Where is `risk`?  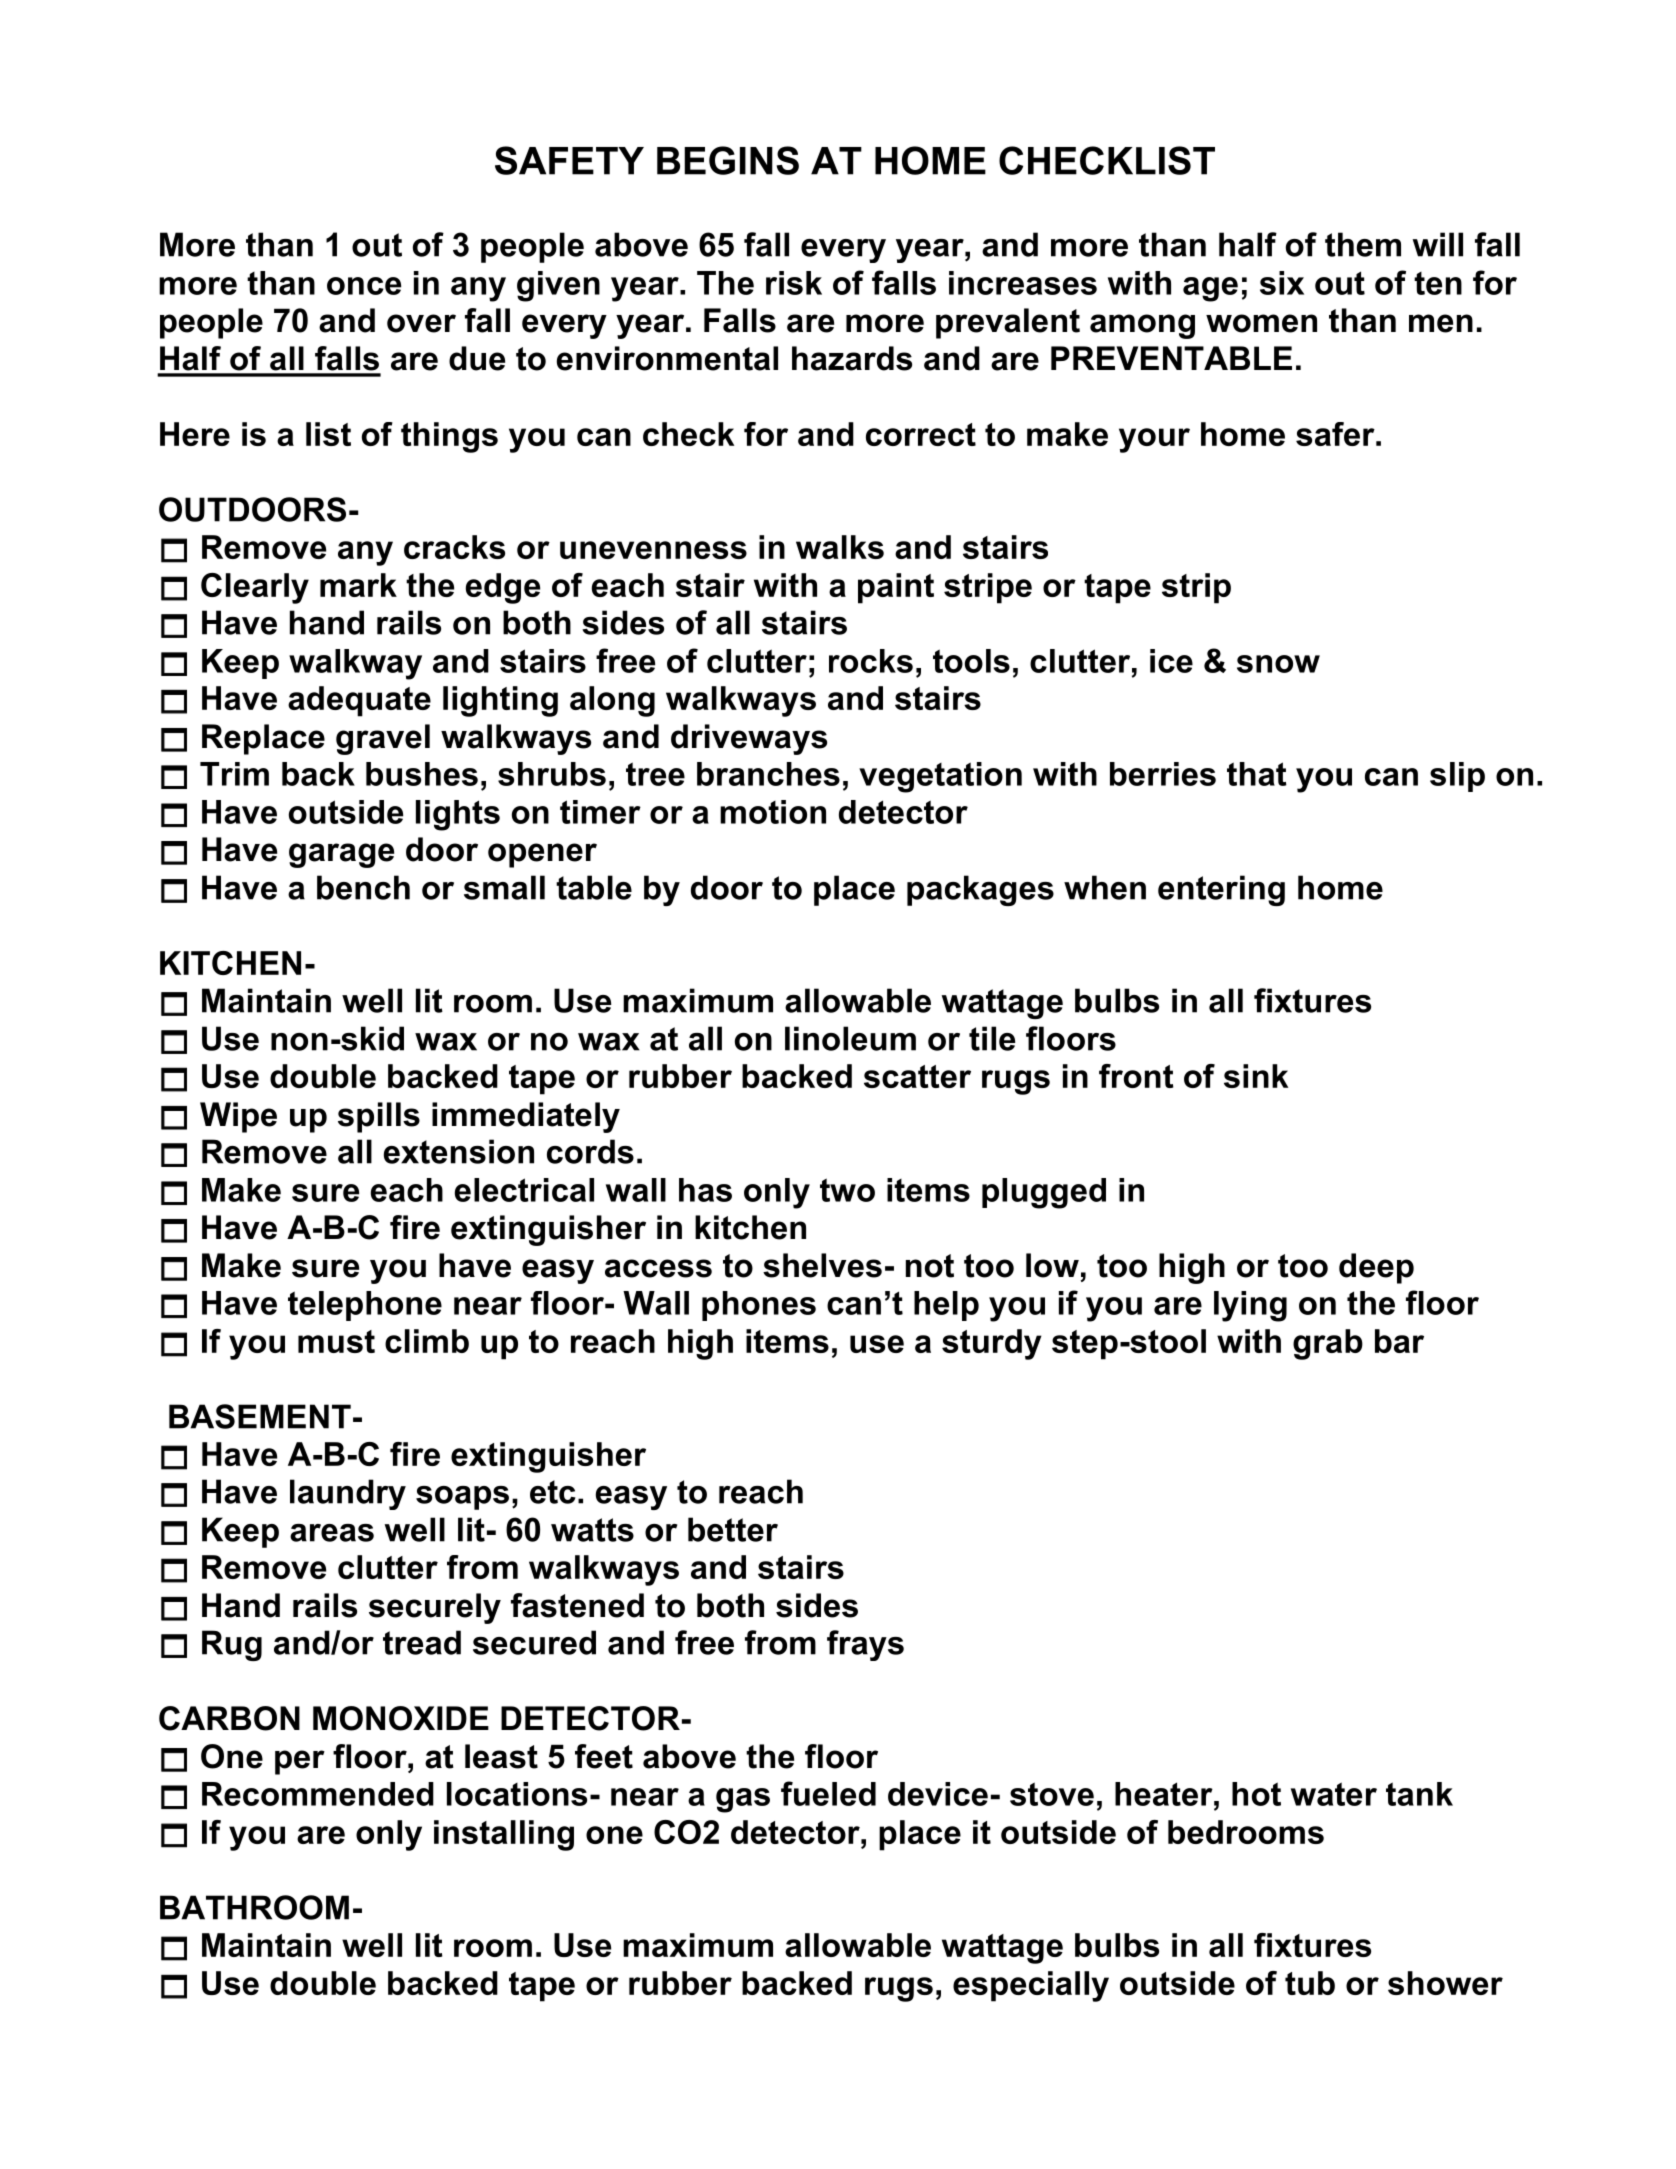
risk is located at coordinates (794, 283).
